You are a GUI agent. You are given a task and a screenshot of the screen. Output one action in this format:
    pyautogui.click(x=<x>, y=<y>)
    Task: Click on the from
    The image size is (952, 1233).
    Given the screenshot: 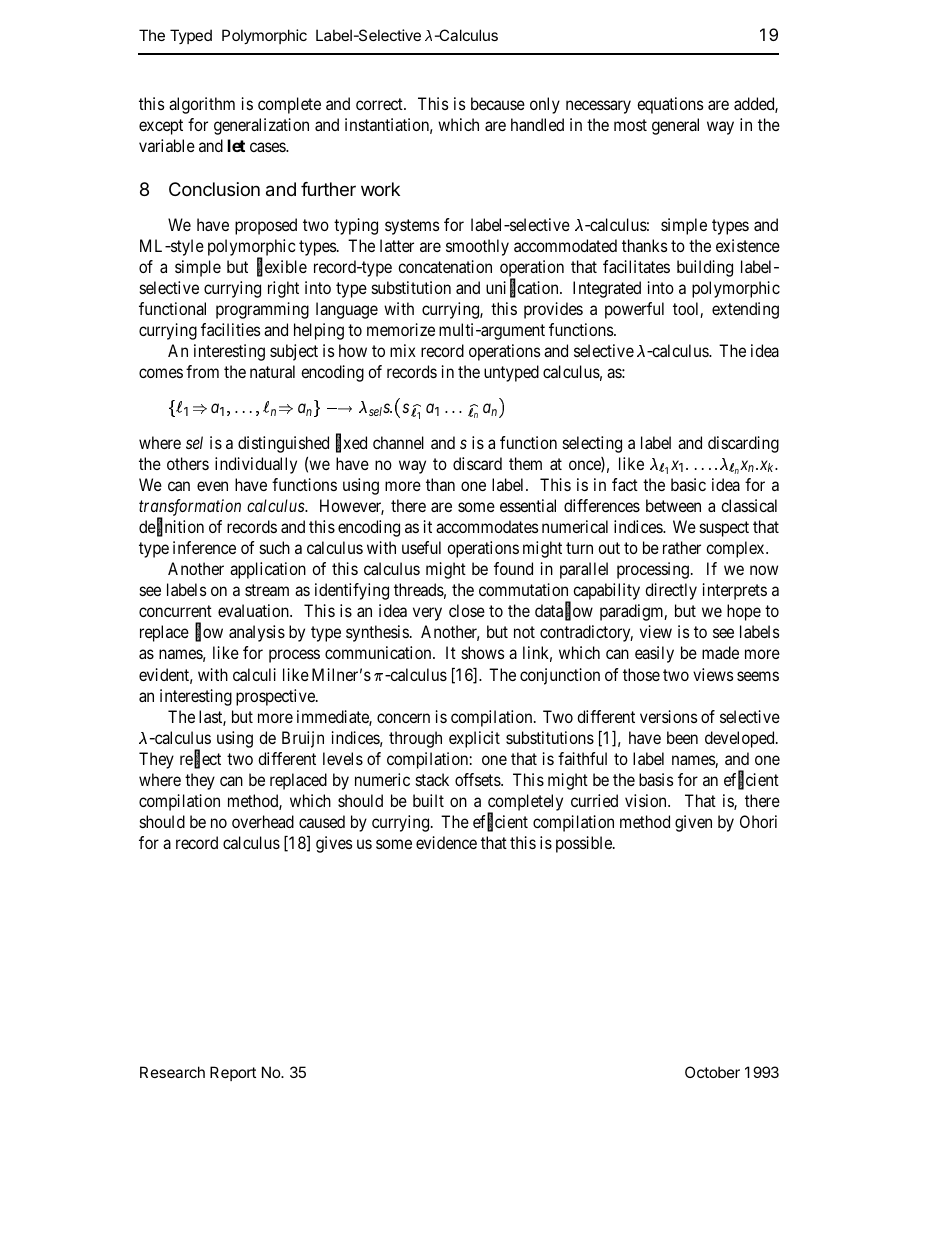 What is the action you would take?
    pyautogui.click(x=202, y=371)
